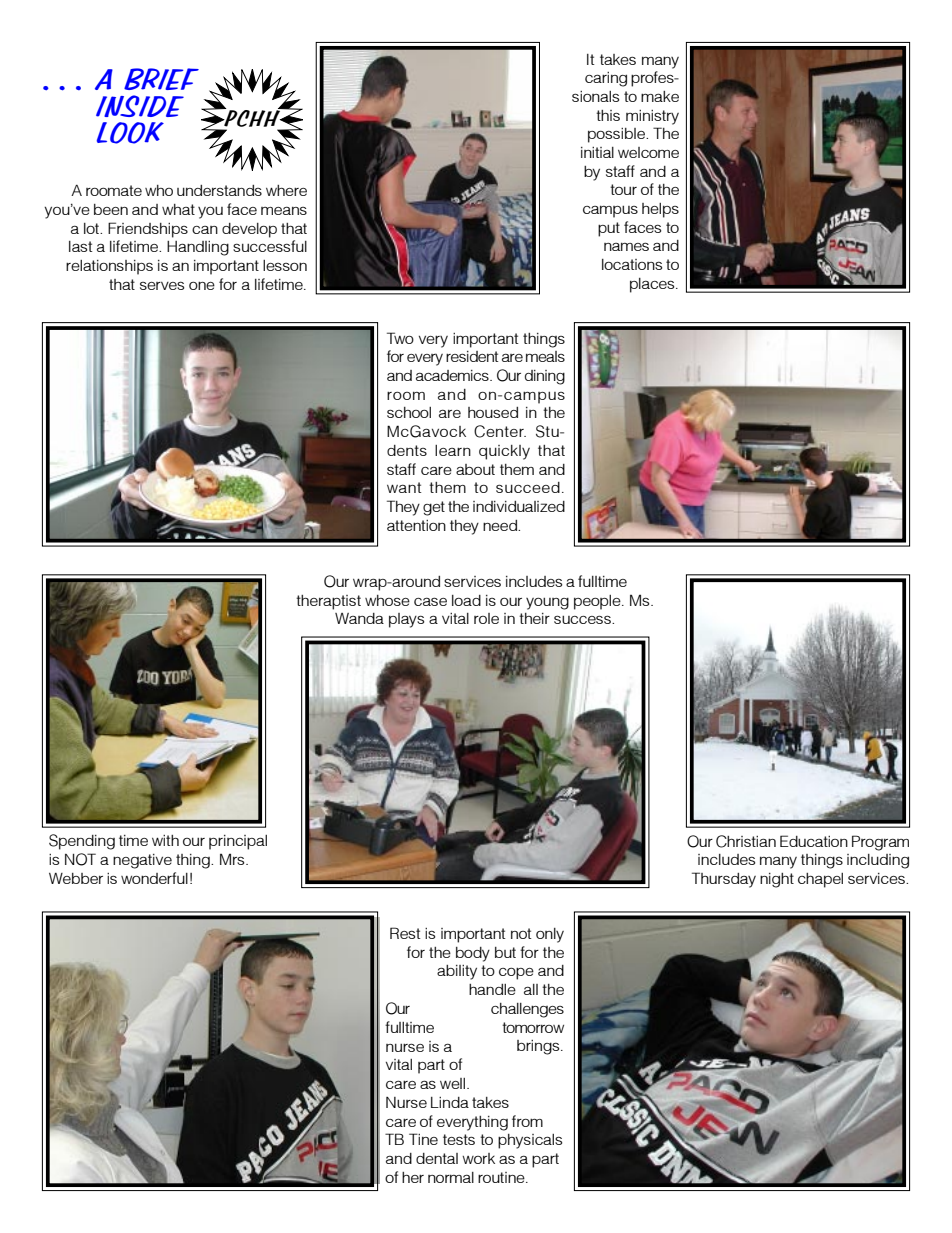  What do you see at coordinates (405, 933) in the document?
I see `Rest` at bounding box center [405, 933].
